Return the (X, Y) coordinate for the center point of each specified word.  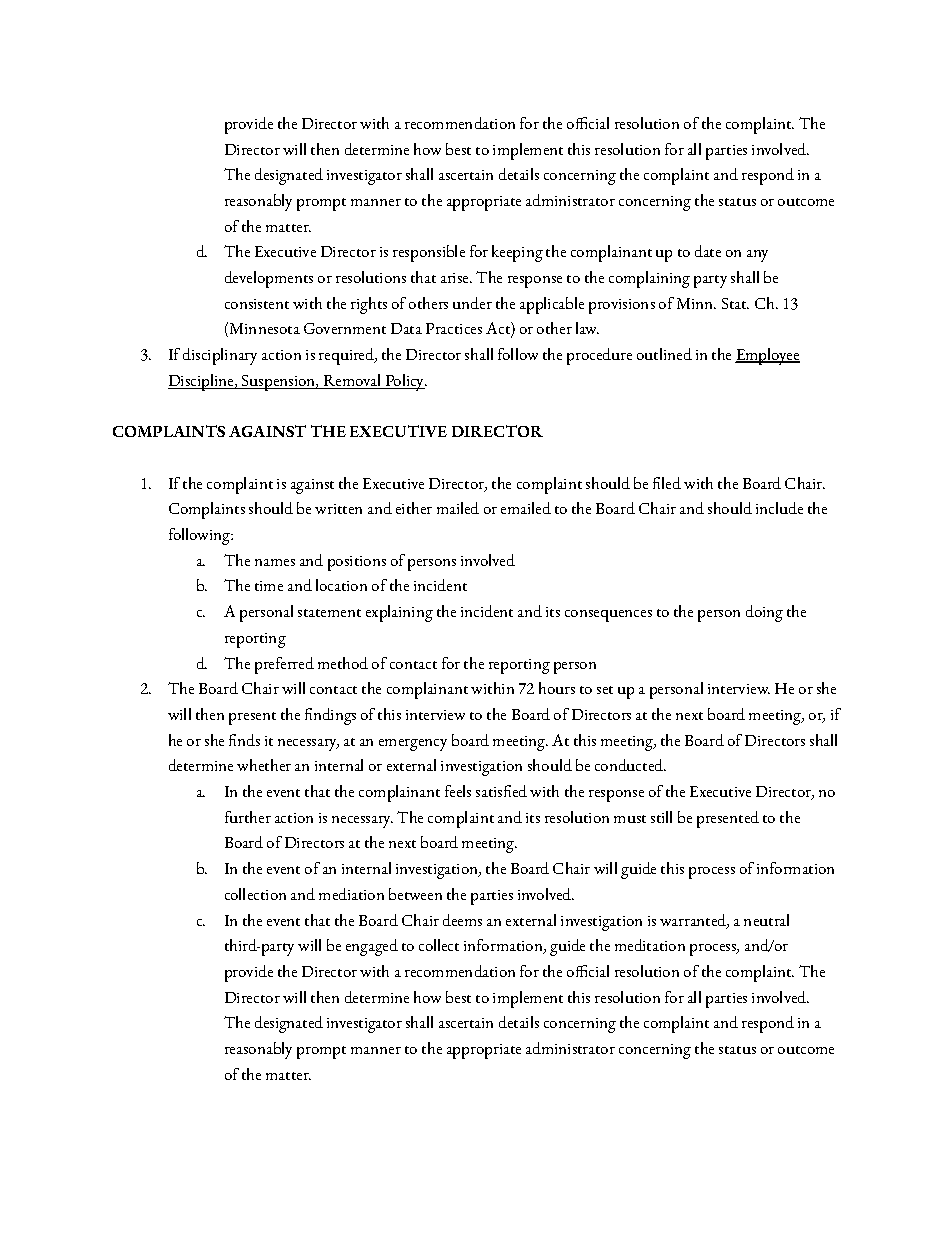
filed (667, 483)
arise (456, 278)
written (338, 509)
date (708, 251)
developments (269, 279)
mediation (351, 894)
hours (557, 688)
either (414, 508)
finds (244, 740)
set (605, 690)
